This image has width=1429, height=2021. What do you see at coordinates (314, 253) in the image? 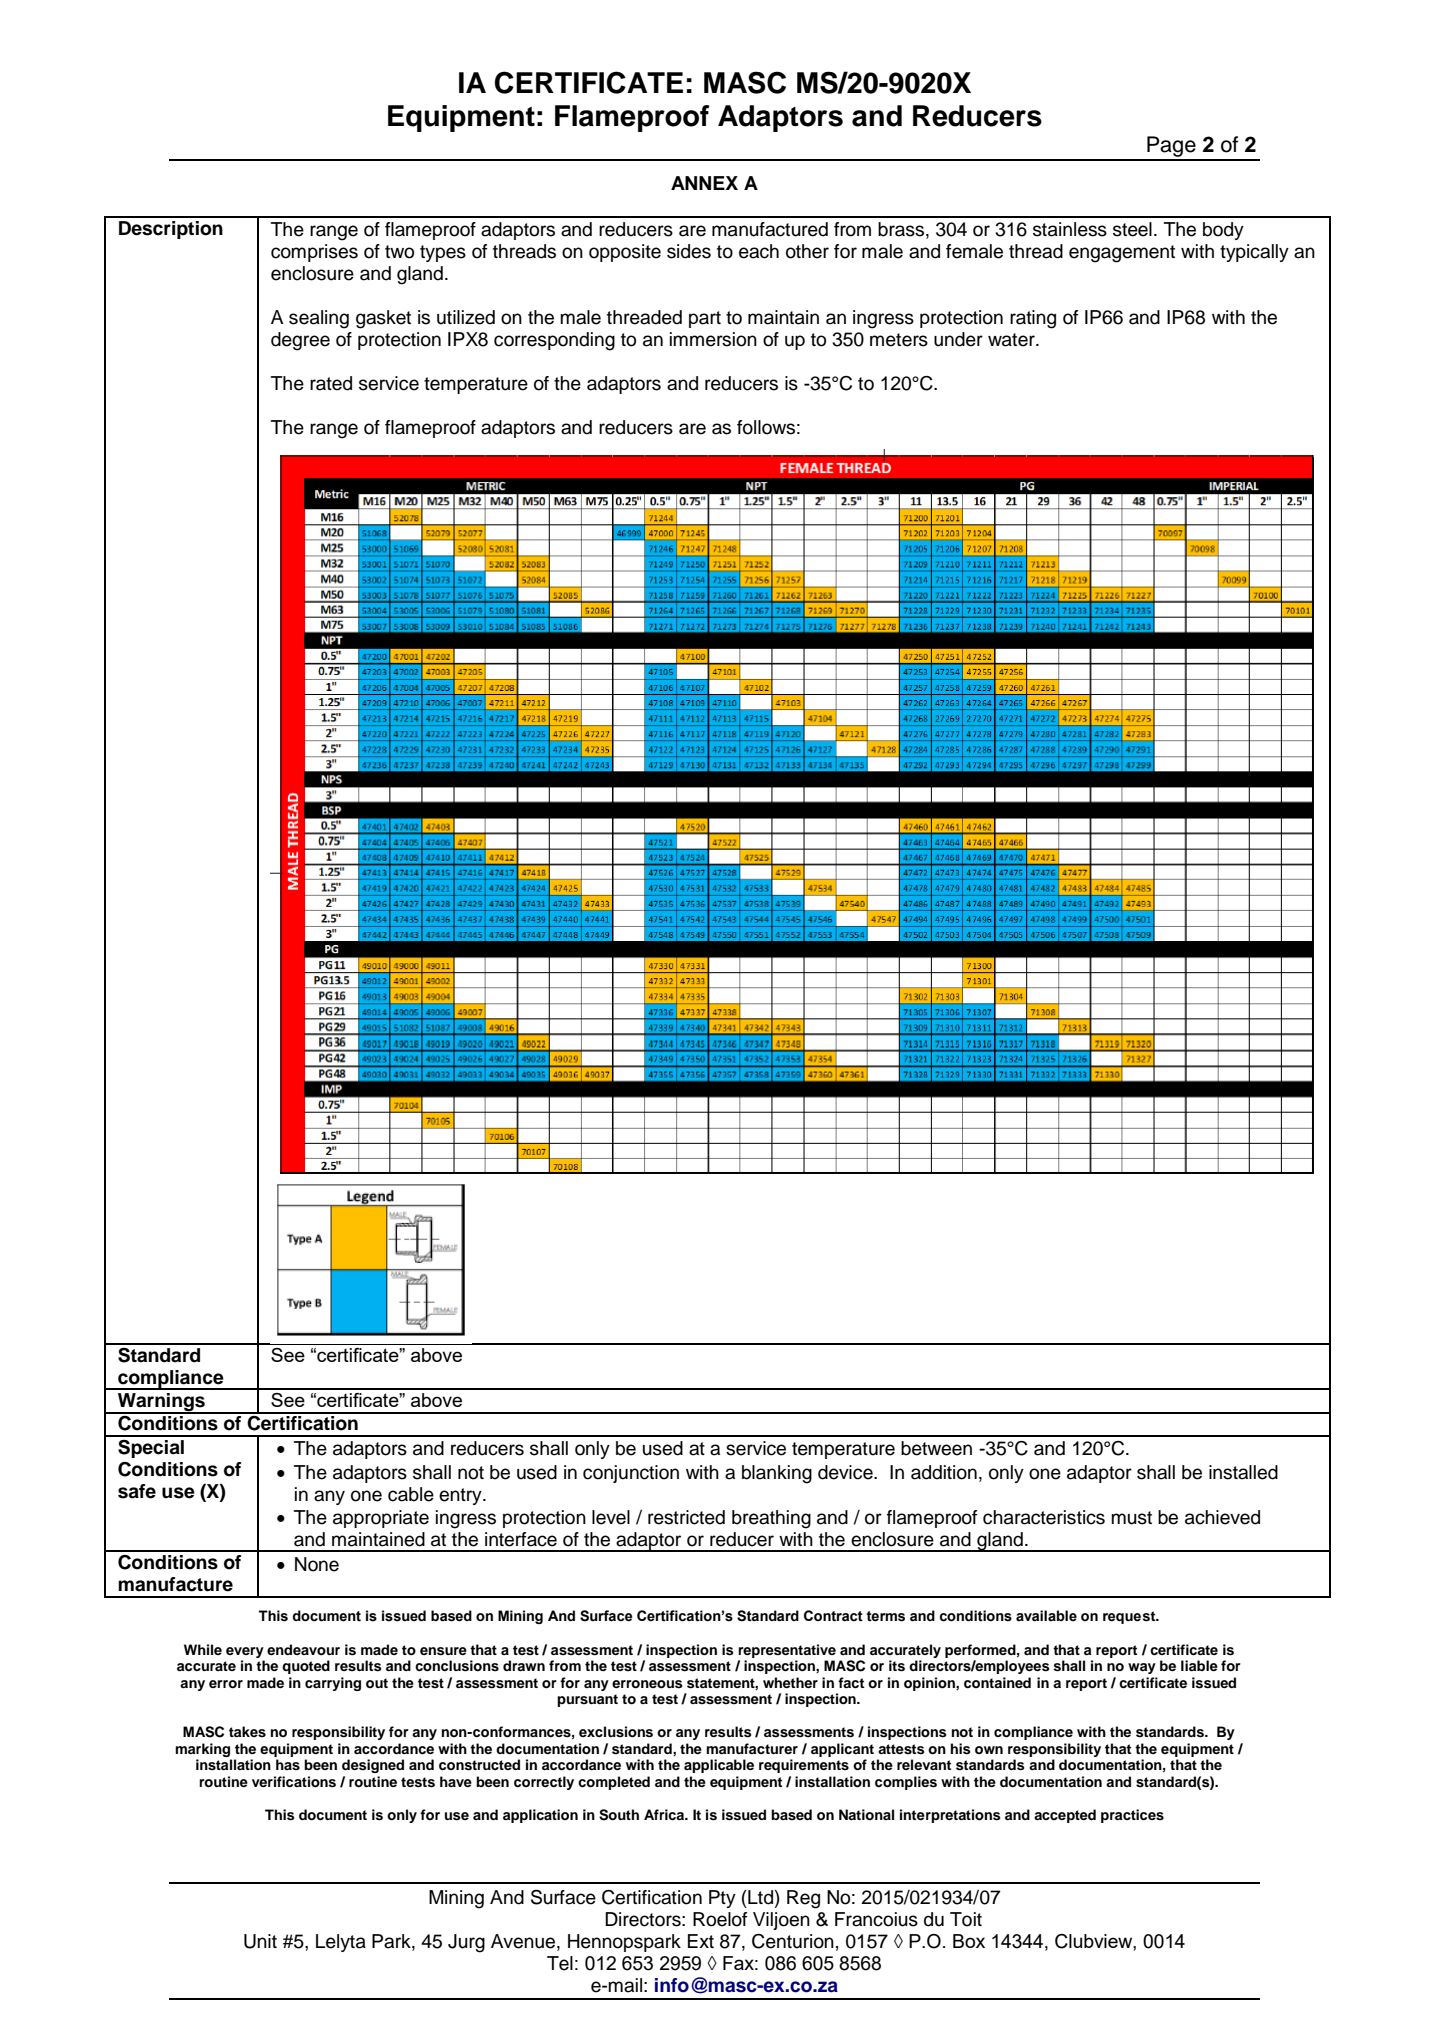
I see `comprises` at bounding box center [314, 253].
